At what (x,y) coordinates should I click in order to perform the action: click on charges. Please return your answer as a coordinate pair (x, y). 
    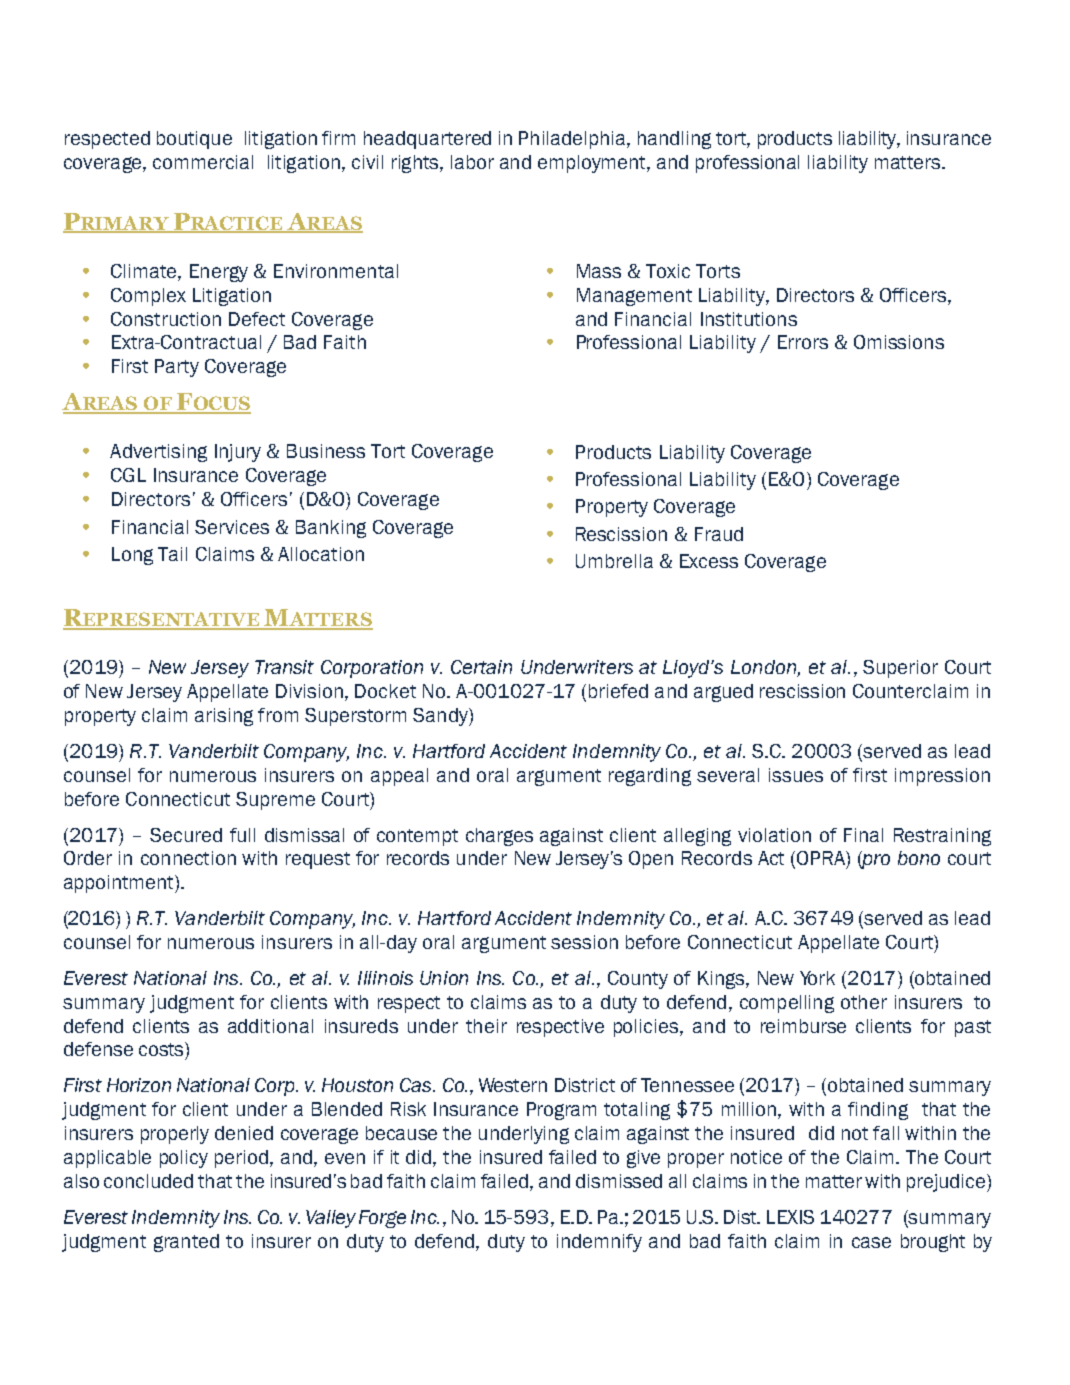
    Looking at the image, I should click on (499, 837).
